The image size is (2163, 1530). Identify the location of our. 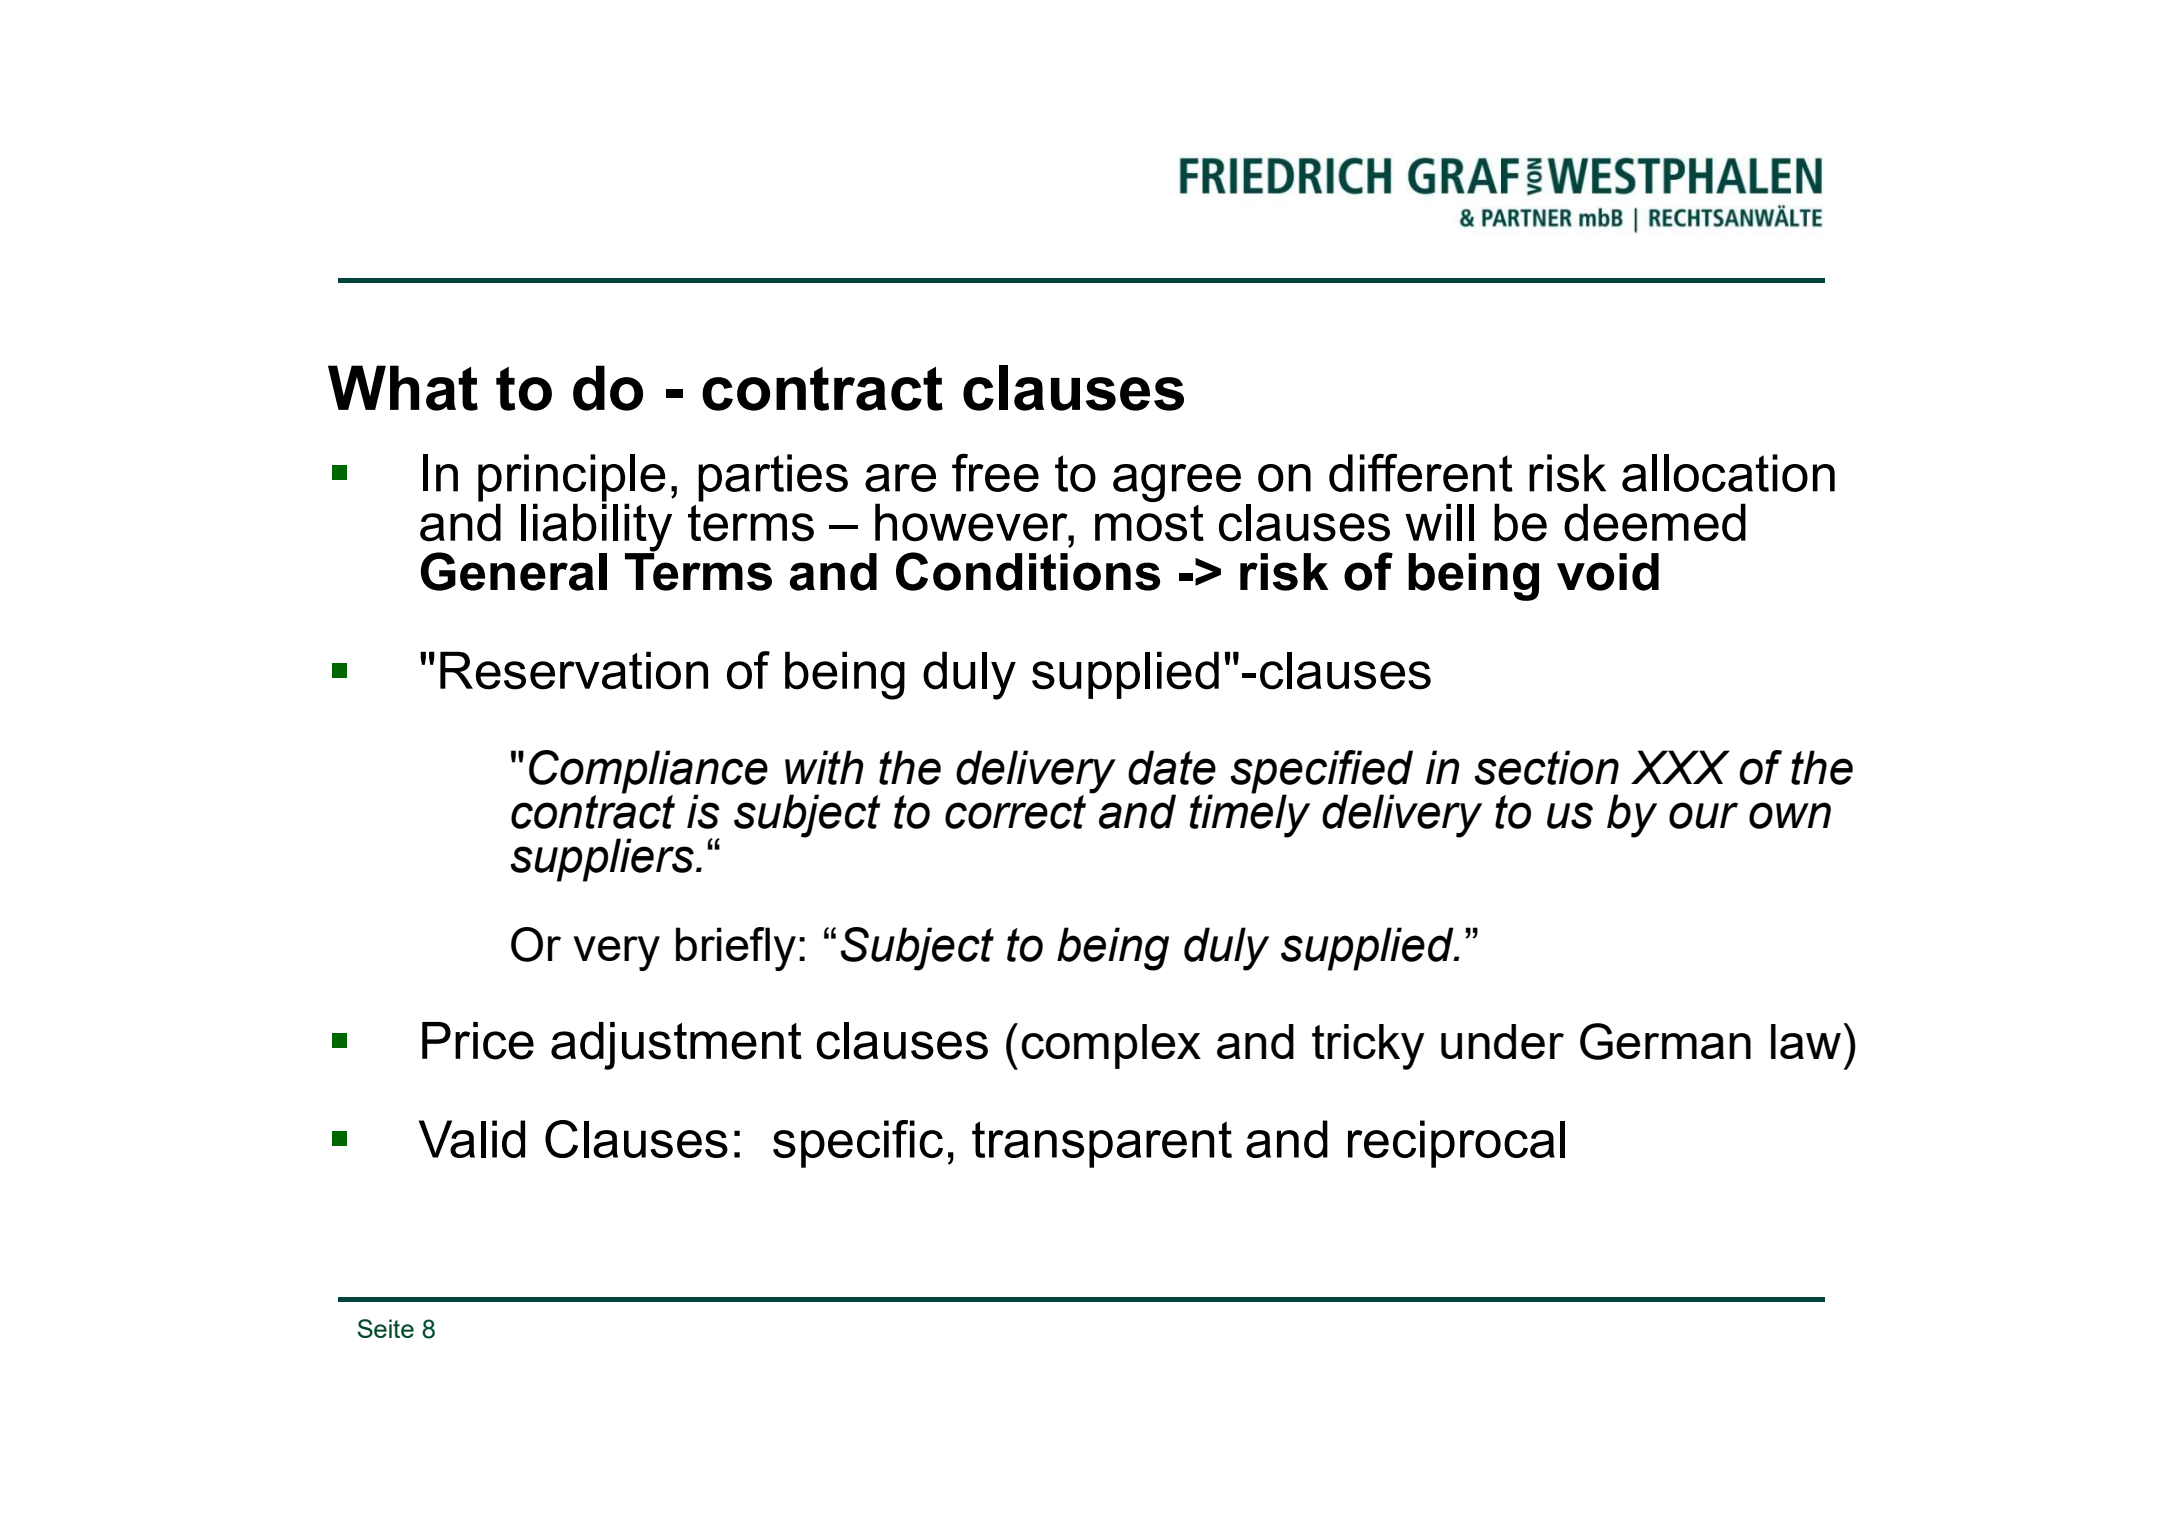
(1703, 815).
